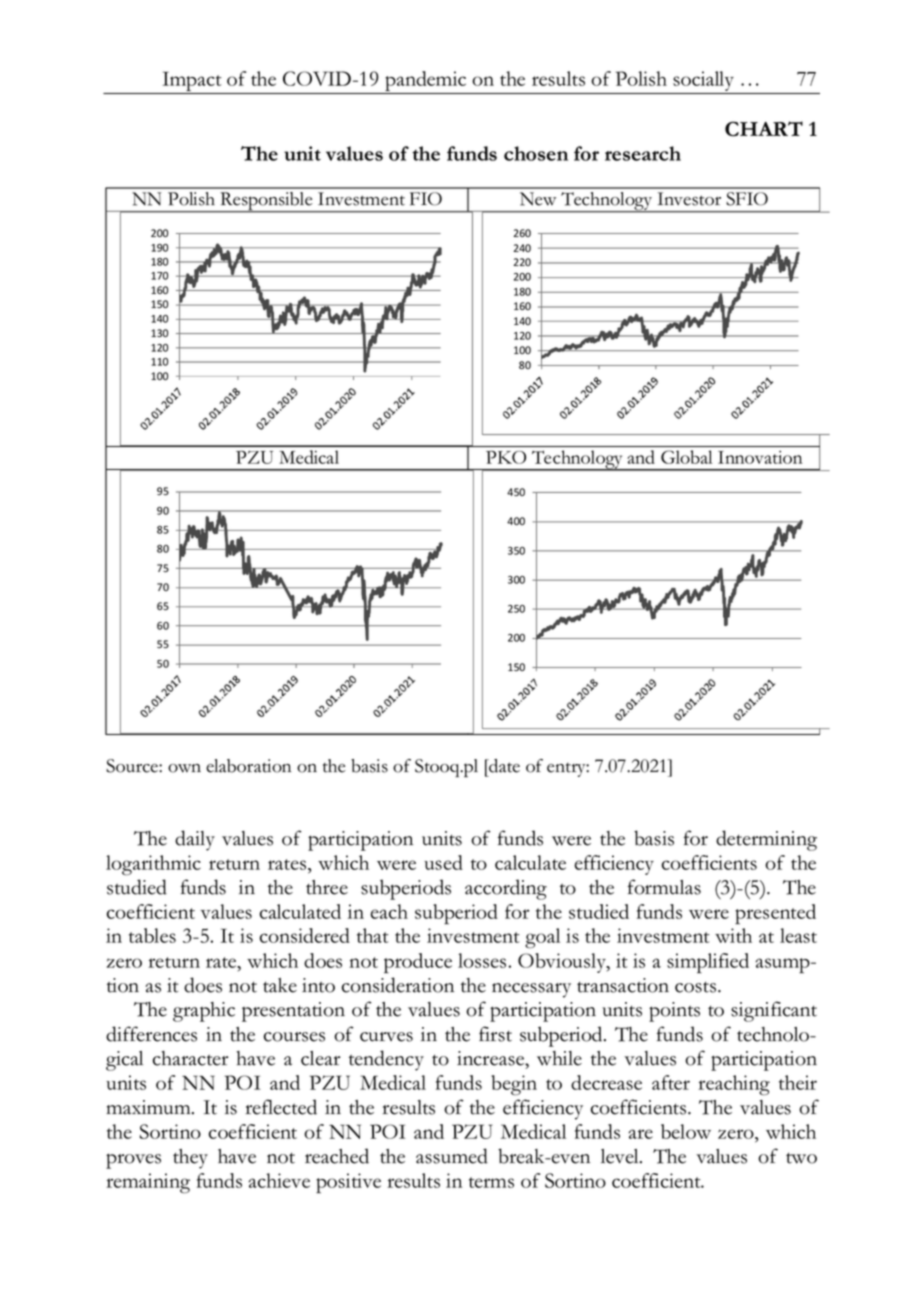  Describe the element at coordinates (192, 82) in the page. I see `Impact` at that location.
